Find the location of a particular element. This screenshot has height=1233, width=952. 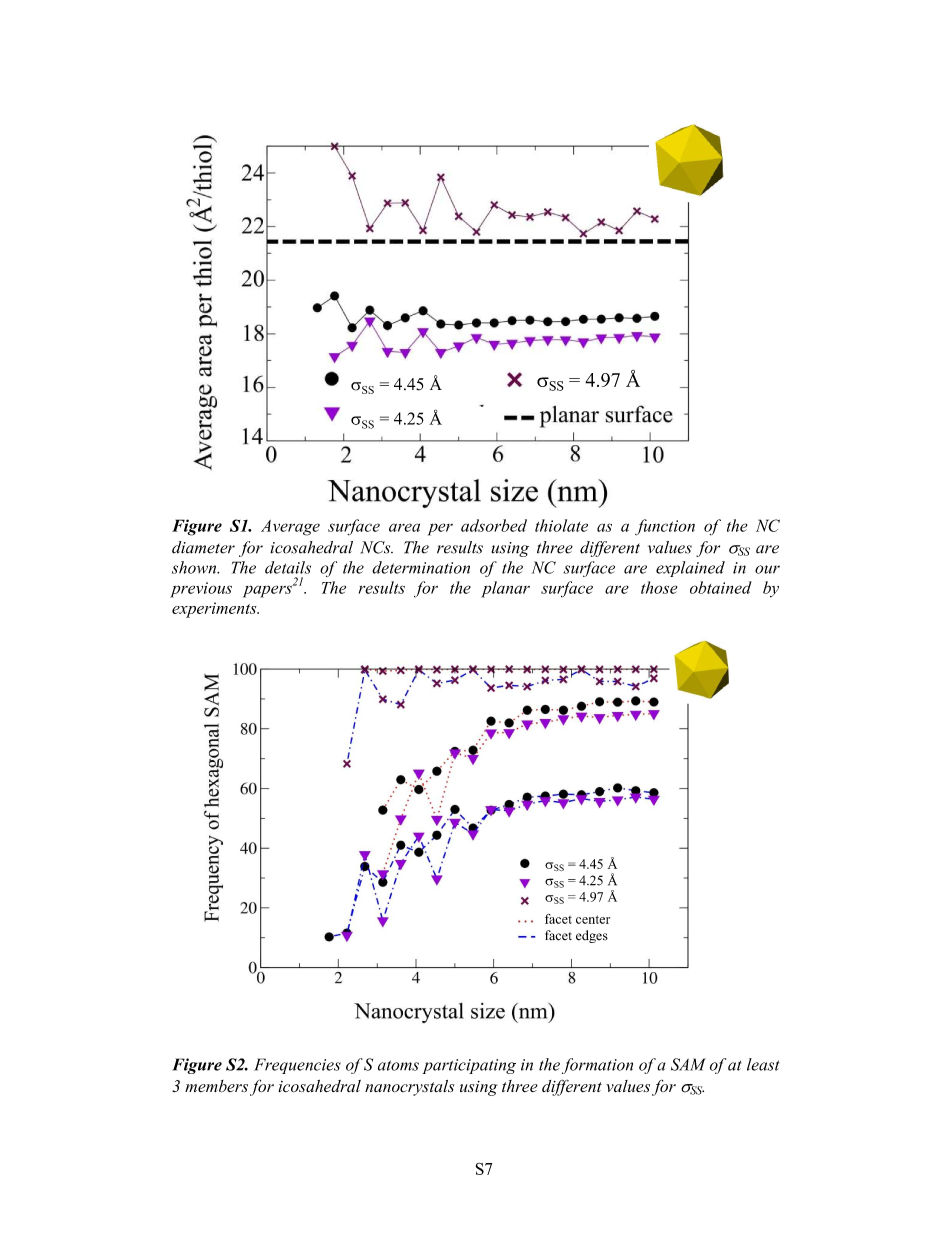

Average is located at coordinates (290, 528).
